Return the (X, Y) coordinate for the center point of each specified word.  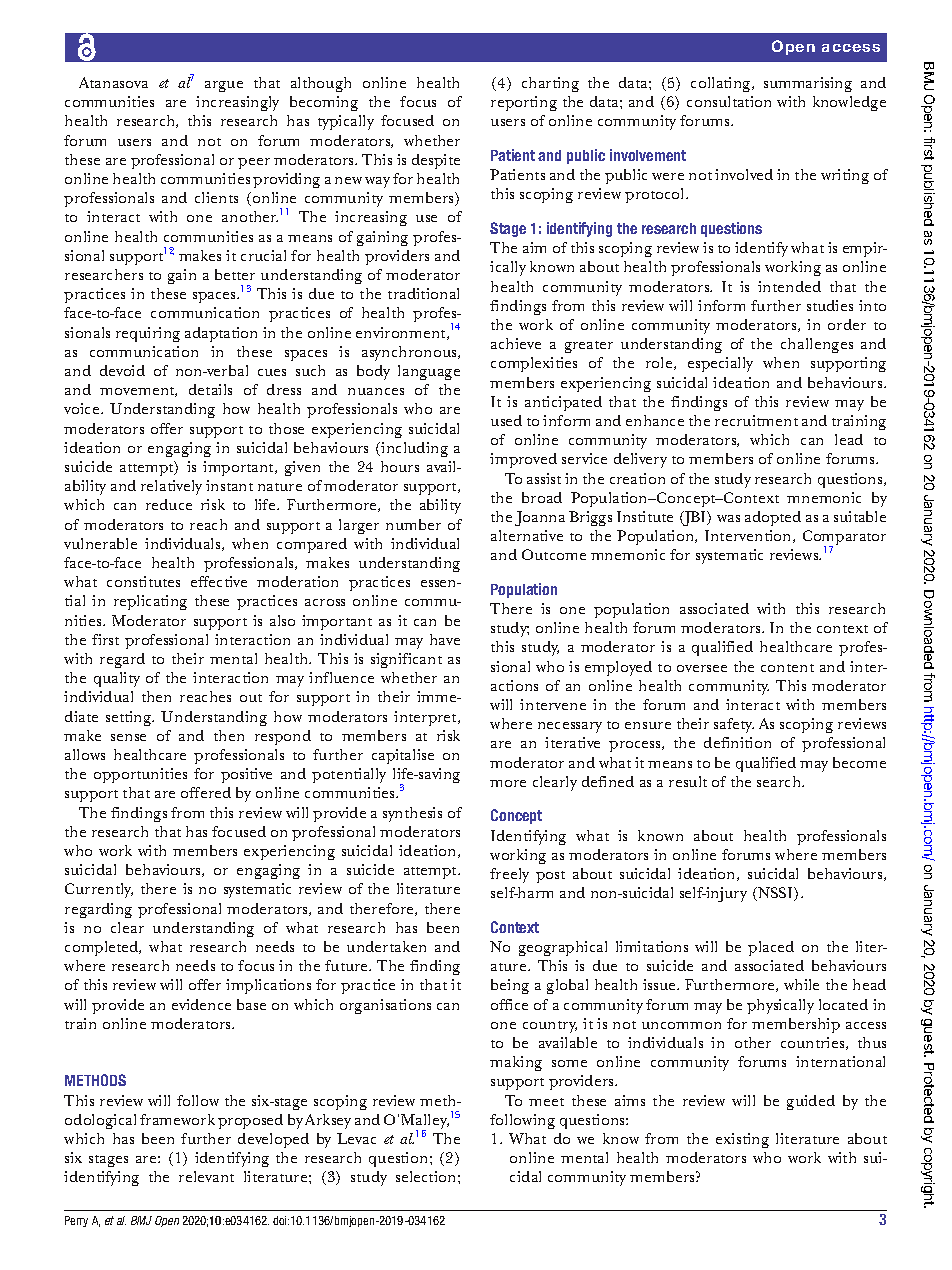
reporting (524, 103)
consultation (729, 101)
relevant (206, 1176)
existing (742, 1140)
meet (546, 1102)
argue (224, 86)
